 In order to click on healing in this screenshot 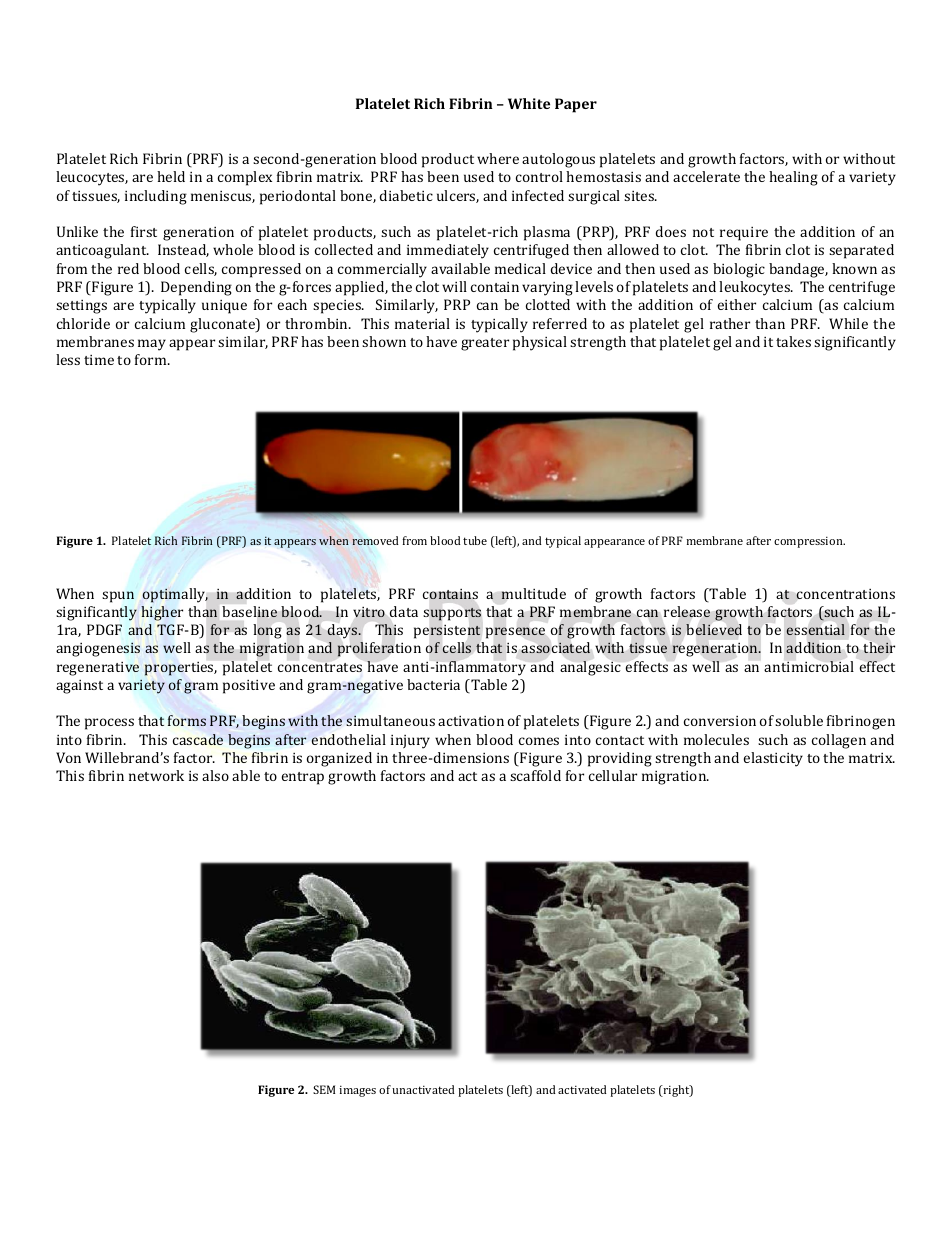, I will do `click(793, 178)`.
